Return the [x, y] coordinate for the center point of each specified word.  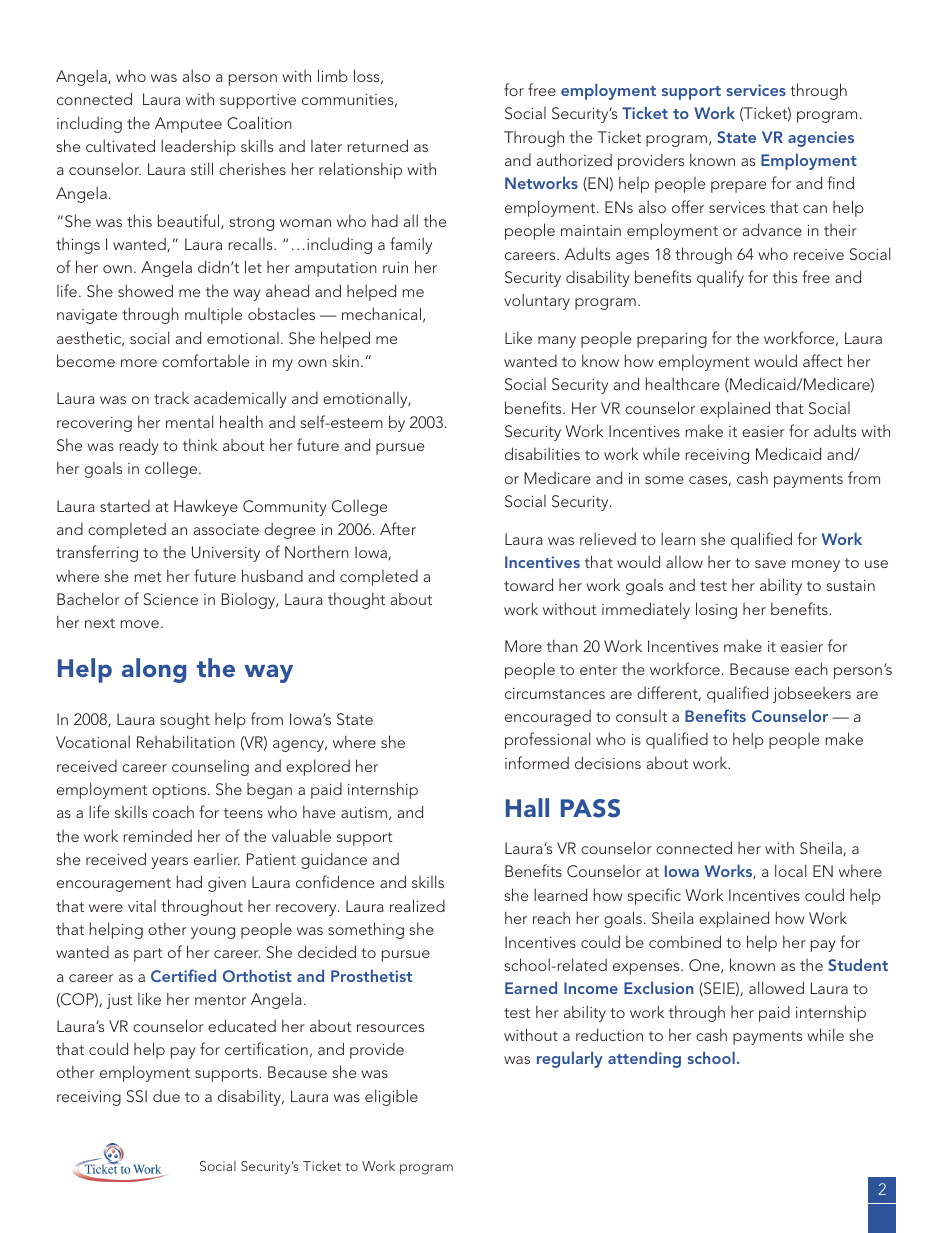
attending [644, 1059]
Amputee [188, 125]
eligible [391, 1097]
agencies [821, 139]
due [166, 1096]
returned [377, 145]
